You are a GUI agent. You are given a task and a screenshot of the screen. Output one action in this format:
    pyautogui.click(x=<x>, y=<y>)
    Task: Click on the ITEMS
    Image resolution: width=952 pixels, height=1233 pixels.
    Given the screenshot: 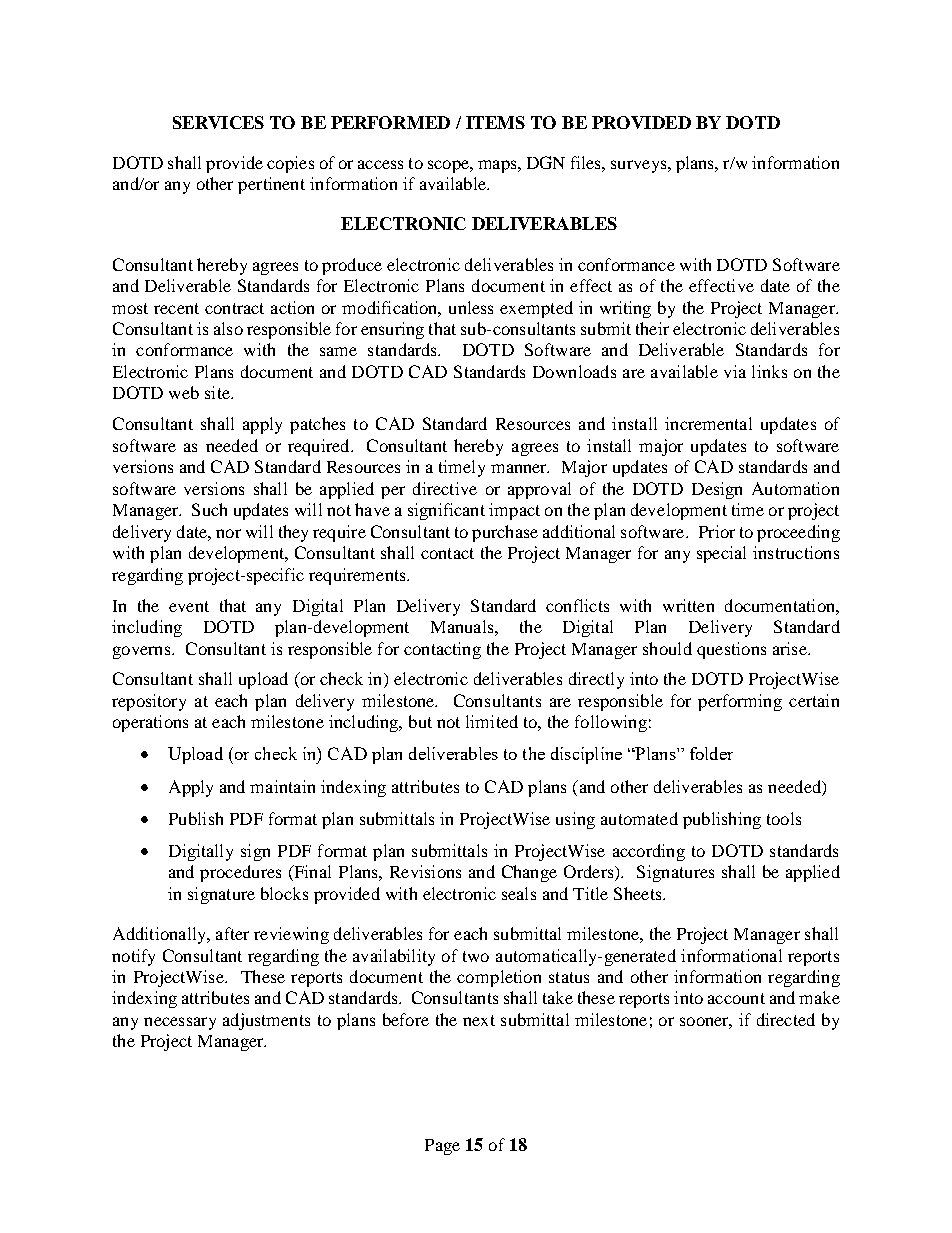 What is the action you would take?
    pyautogui.click(x=495, y=122)
